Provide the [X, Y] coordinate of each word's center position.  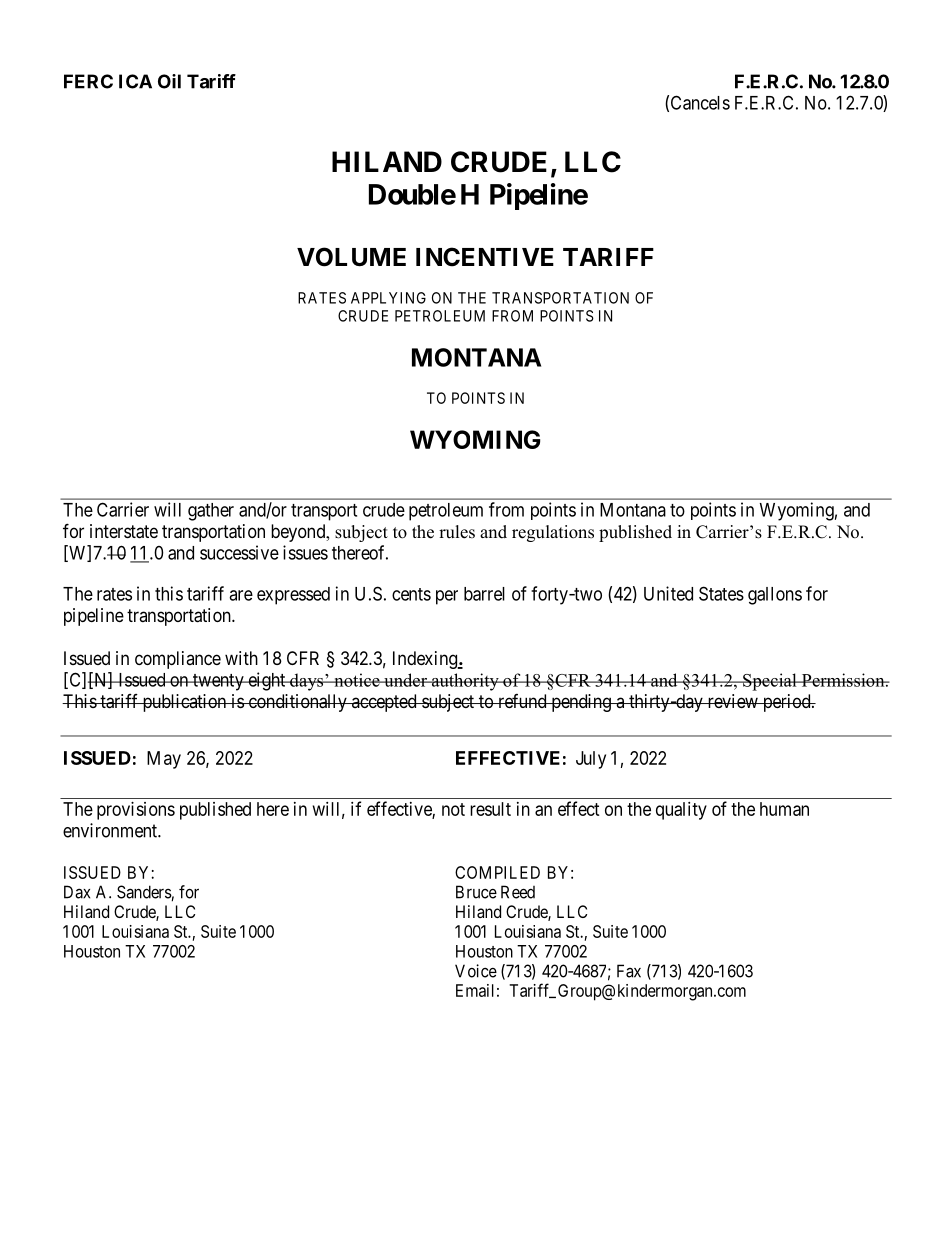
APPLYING [388, 298]
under [405, 680]
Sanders [144, 893]
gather [211, 512]
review [732, 701]
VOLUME [351, 257]
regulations [553, 533]
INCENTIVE [485, 257]
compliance [178, 660]
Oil [169, 81]
